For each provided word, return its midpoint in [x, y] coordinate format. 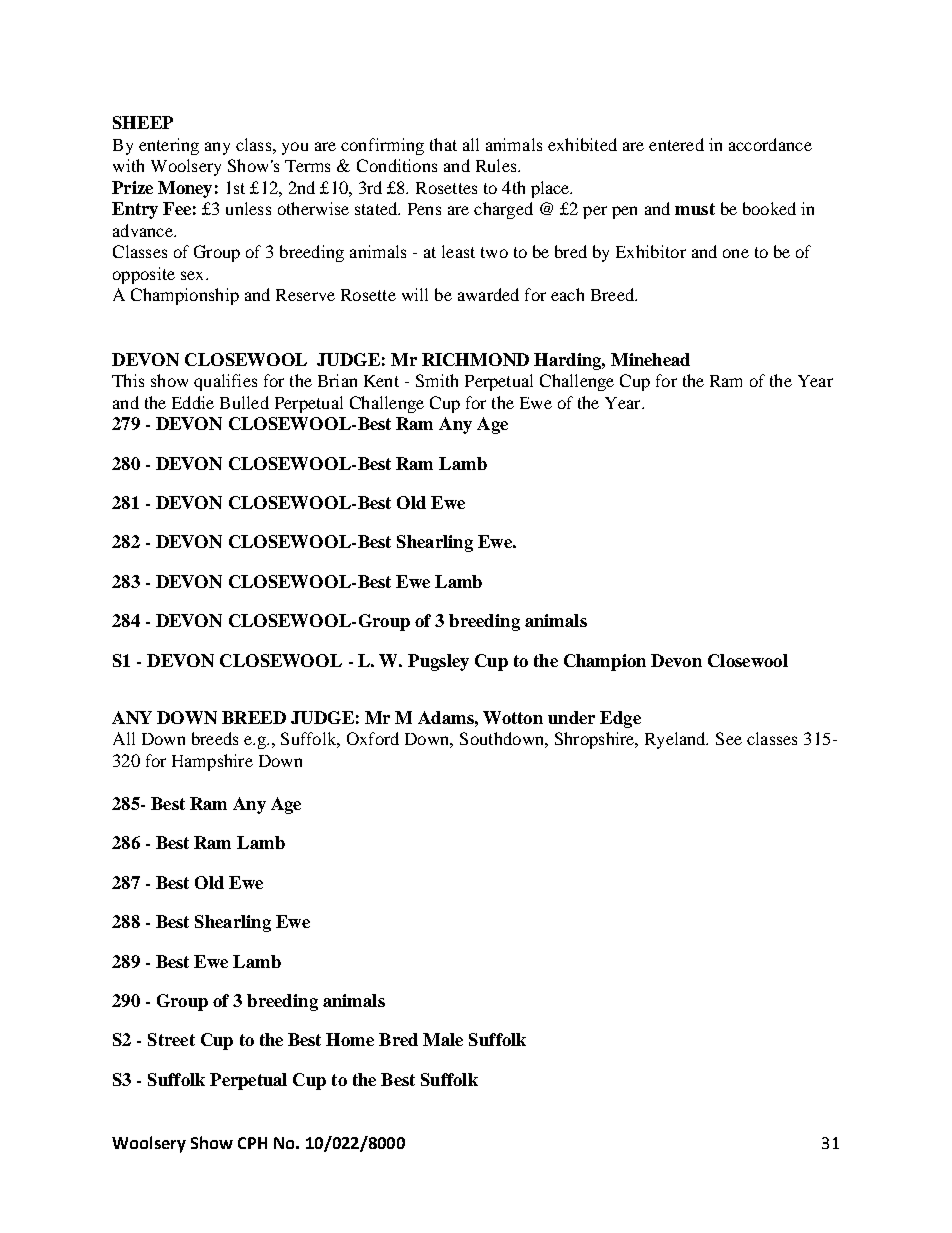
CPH [252, 1143]
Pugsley [438, 662]
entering [169, 146]
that [443, 144]
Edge [620, 719]
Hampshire [212, 762]
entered [676, 144]
